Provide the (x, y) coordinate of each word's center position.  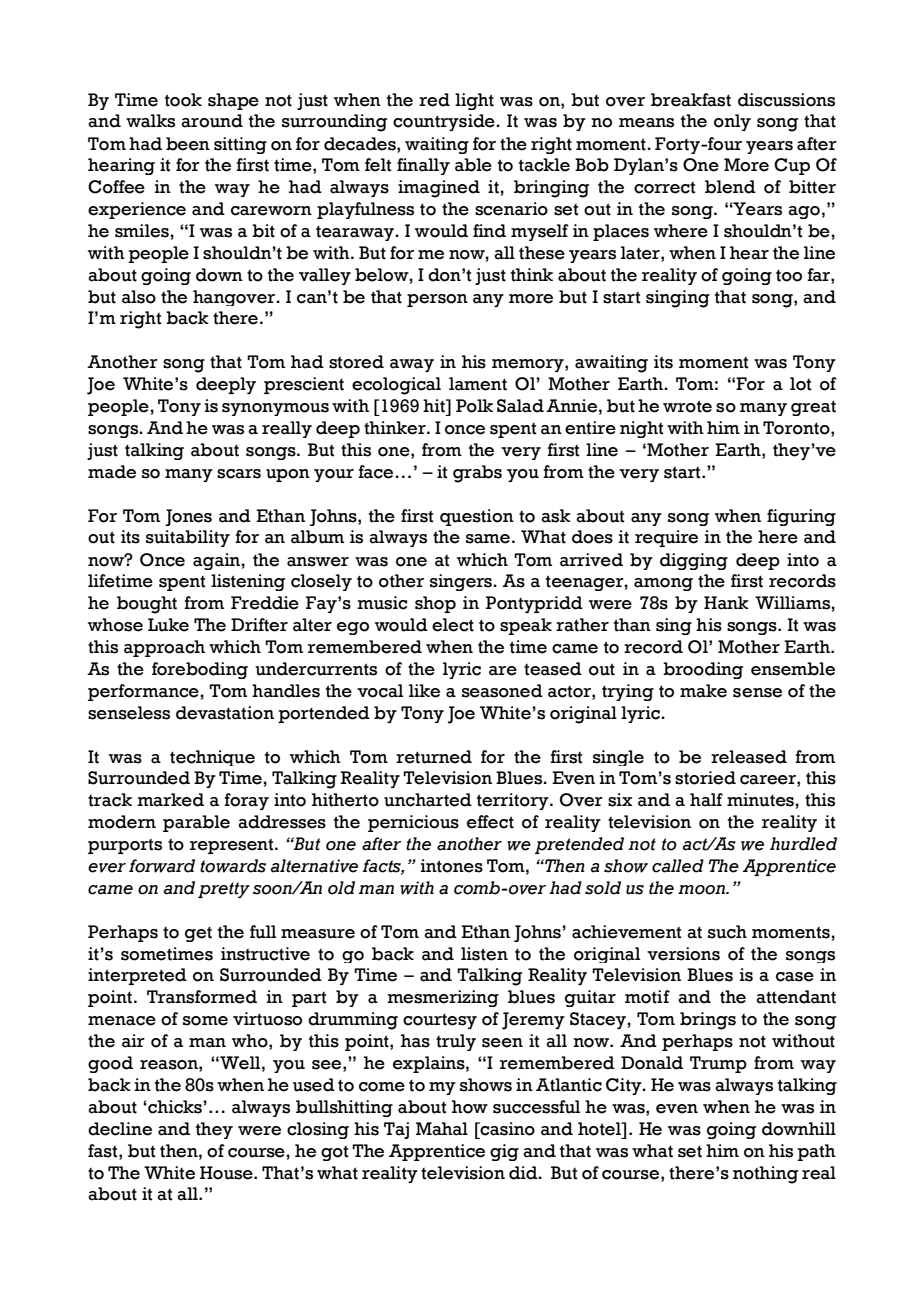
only (732, 122)
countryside (445, 122)
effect (490, 822)
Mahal (442, 1129)
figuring (801, 517)
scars (239, 474)
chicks (175, 1107)
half (706, 800)
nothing (765, 1175)
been (188, 144)
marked (170, 800)
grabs (477, 474)
